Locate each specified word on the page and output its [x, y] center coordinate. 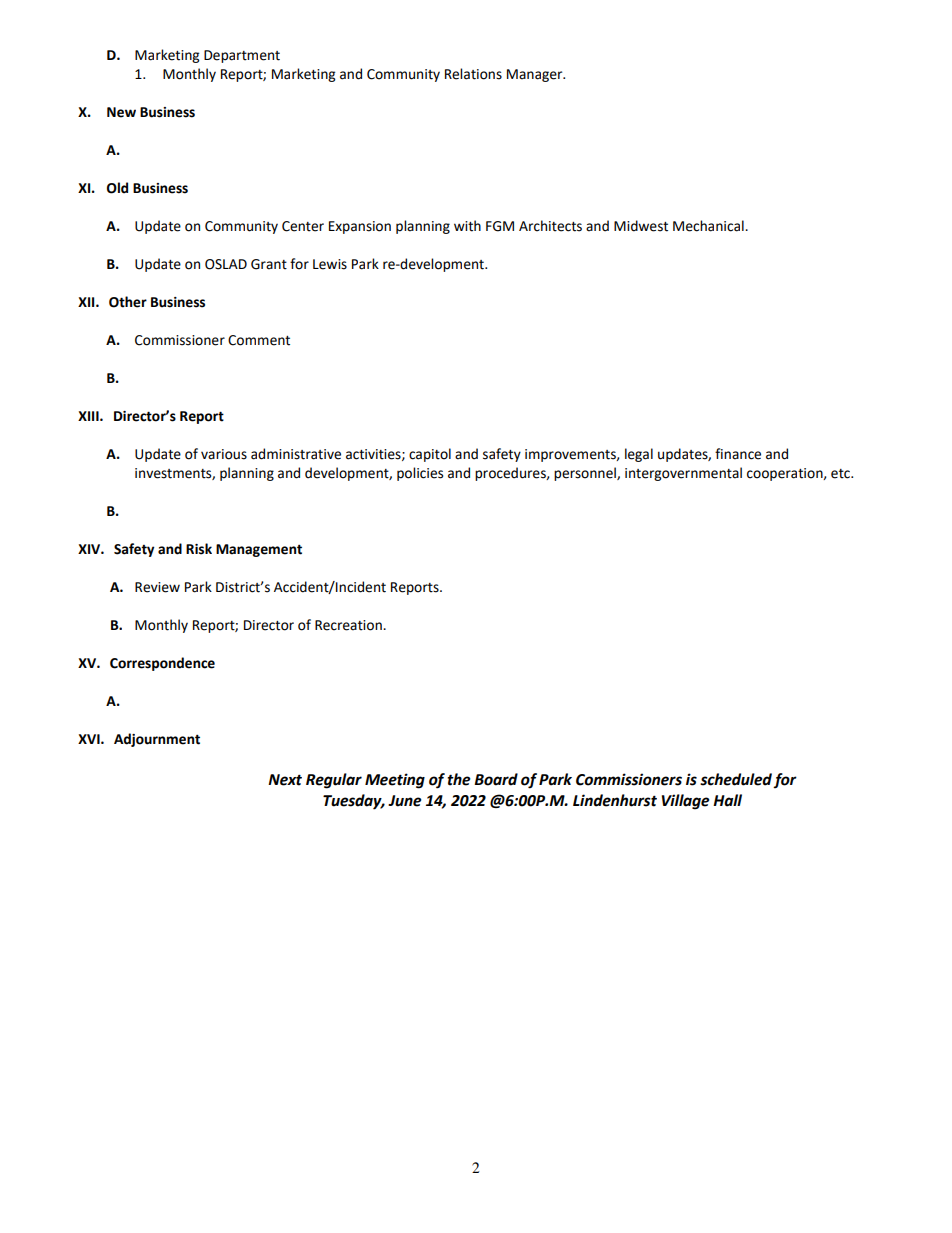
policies [420, 474]
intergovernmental [683, 474]
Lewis [330, 264]
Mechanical [709, 226]
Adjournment [157, 740]
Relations [473, 74]
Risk [199, 549]
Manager [536, 75]
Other [128, 302]
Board [496, 779]
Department [242, 56]
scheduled [737, 780]
